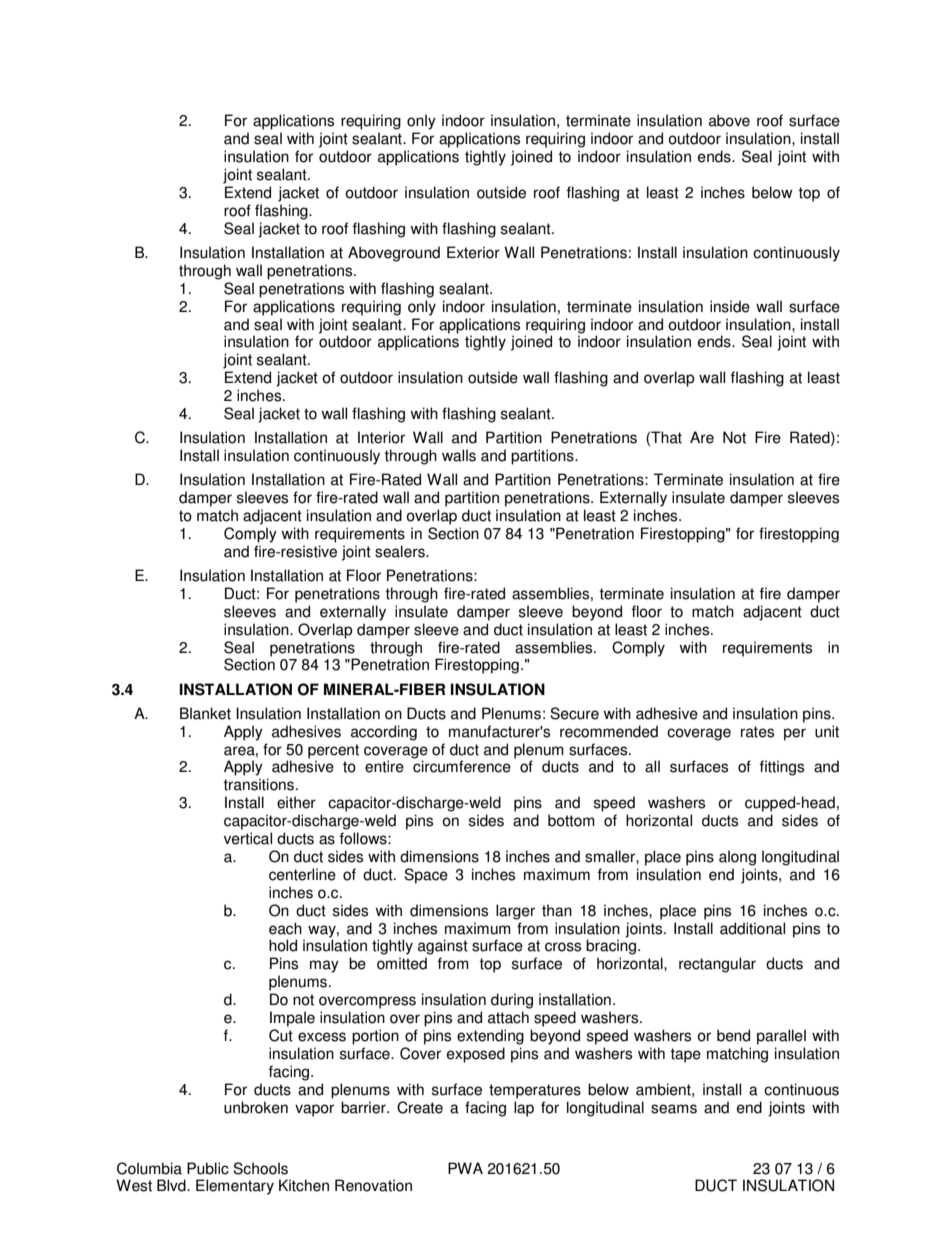 The width and height of the screenshot is (952, 1233). I want to click on hold, so click(283, 945).
